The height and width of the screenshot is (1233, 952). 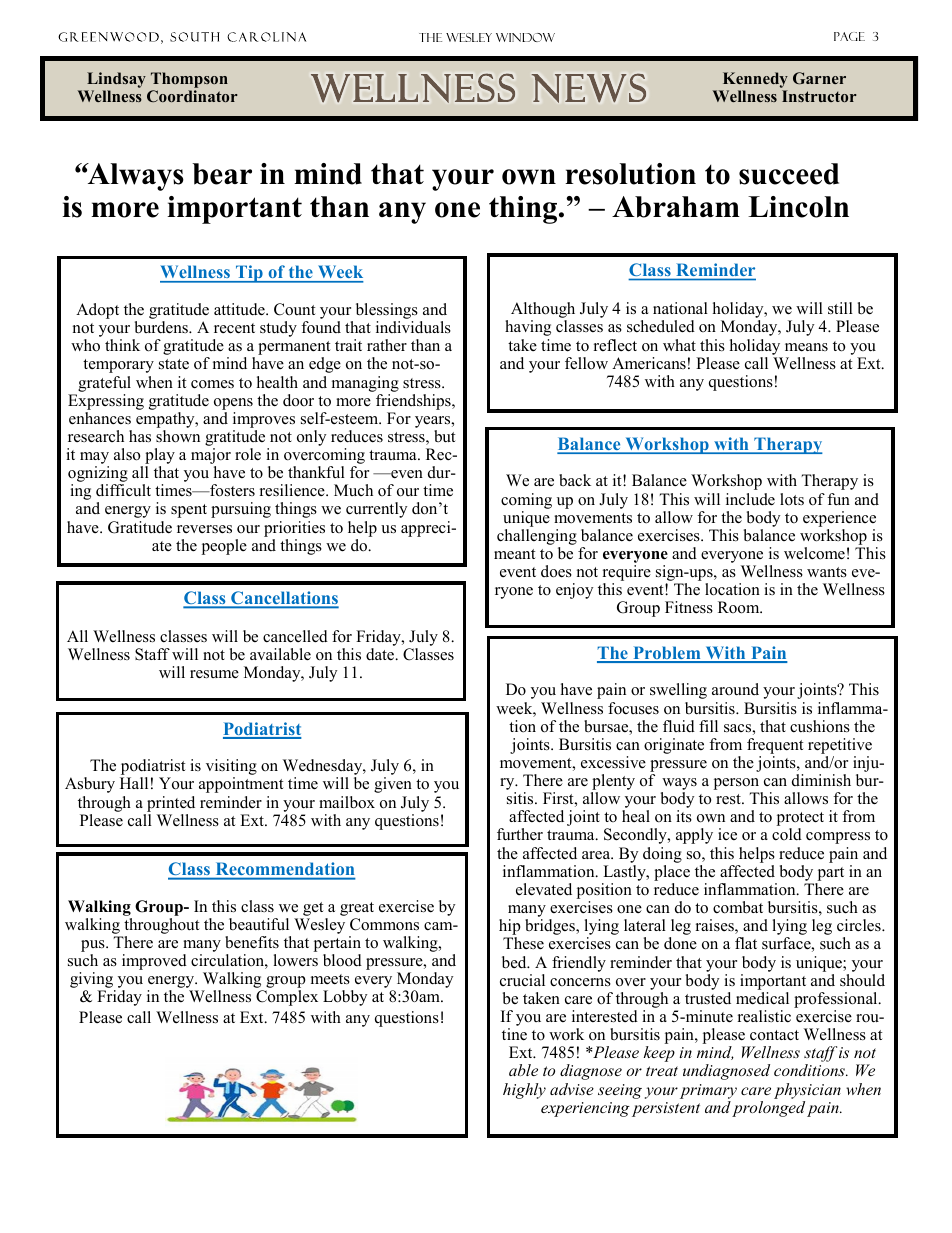 I want to click on means, so click(x=806, y=347).
